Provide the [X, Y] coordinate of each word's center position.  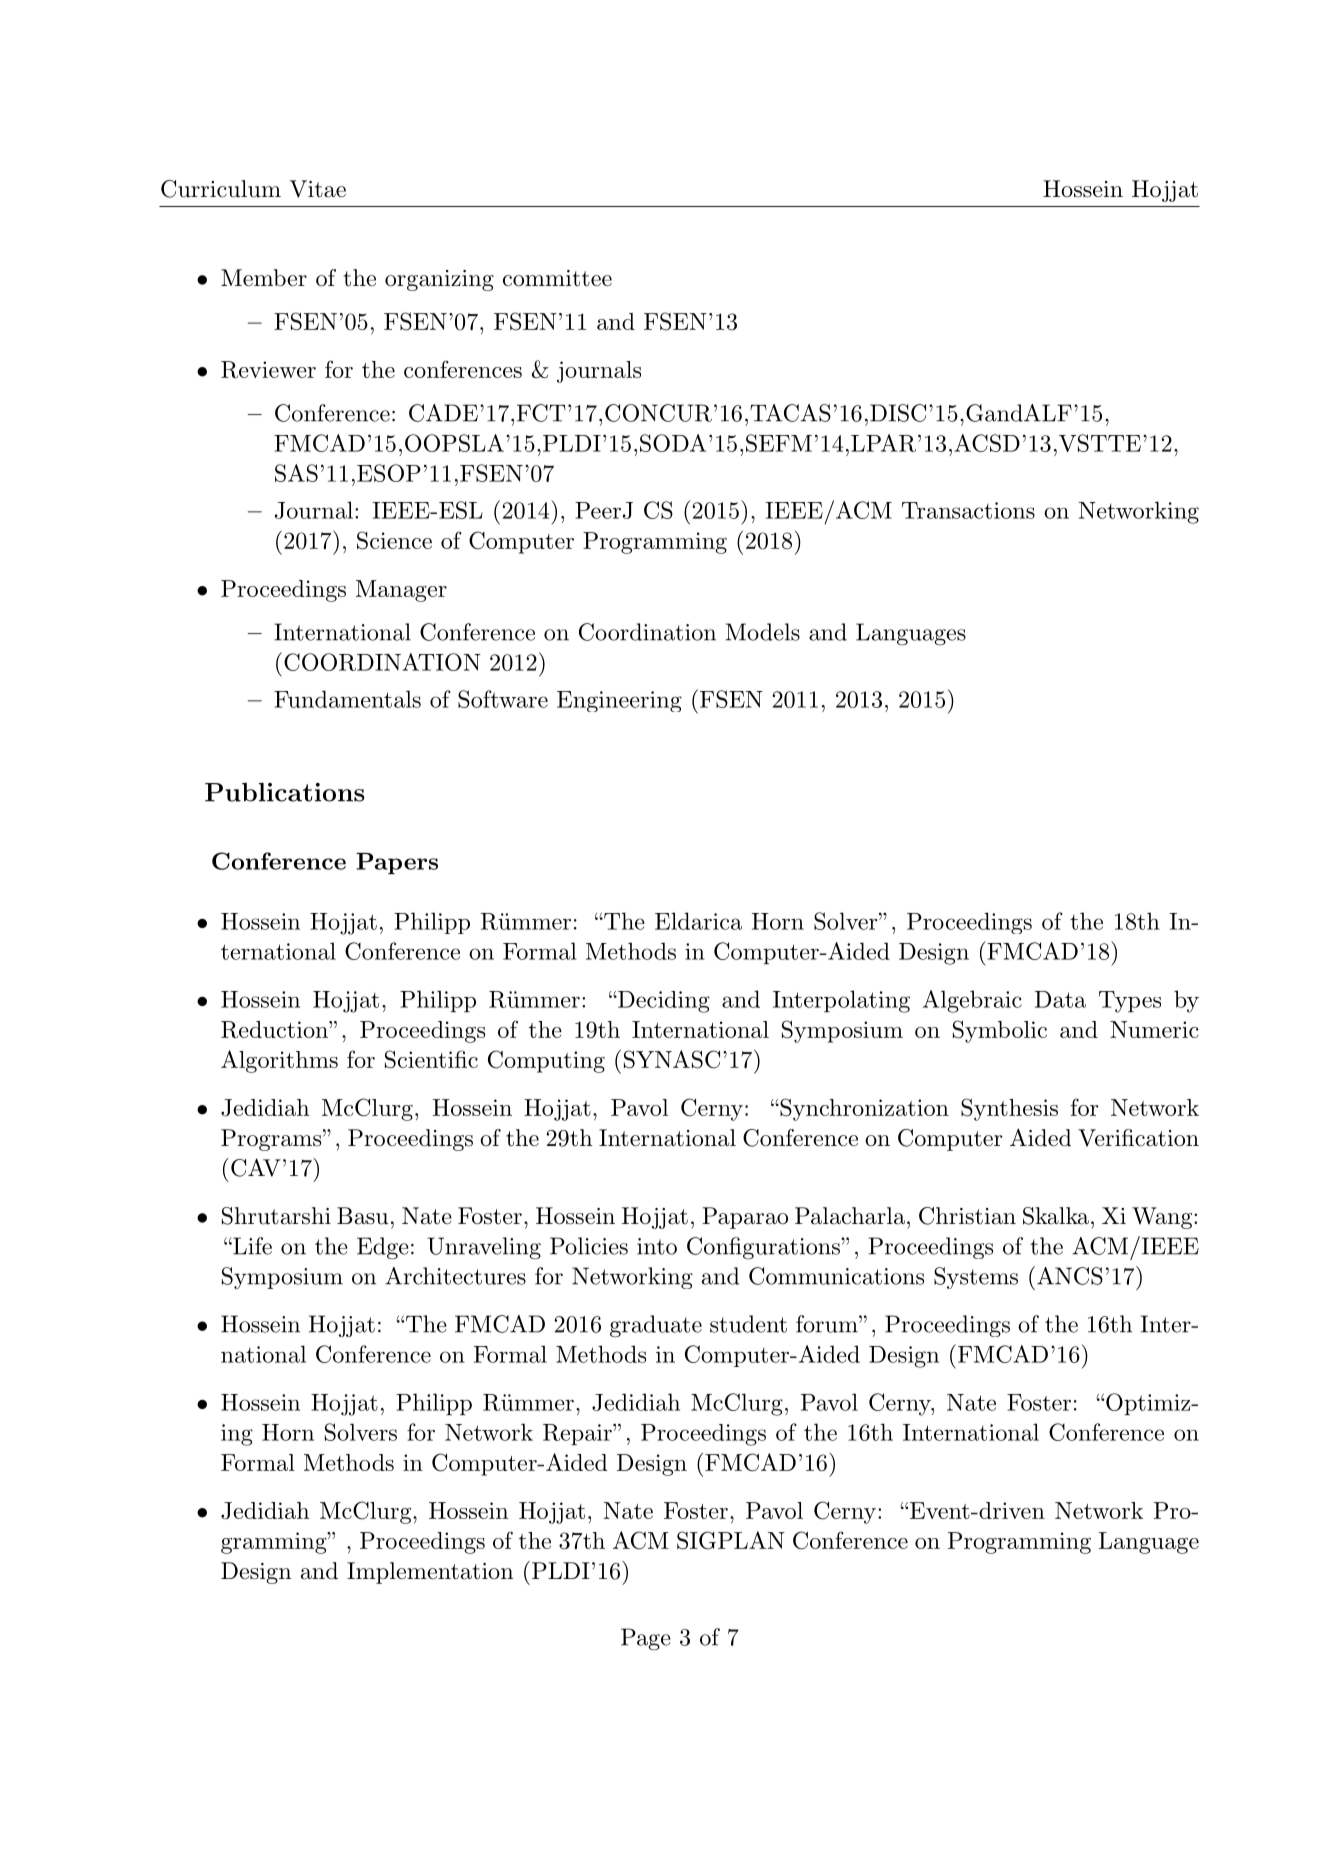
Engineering [619, 701]
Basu [362, 1216]
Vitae [318, 189]
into [657, 1246]
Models [763, 632]
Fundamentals [347, 699]
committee [557, 278]
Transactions [968, 510]
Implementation [430, 1573]
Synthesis [1009, 1109]
